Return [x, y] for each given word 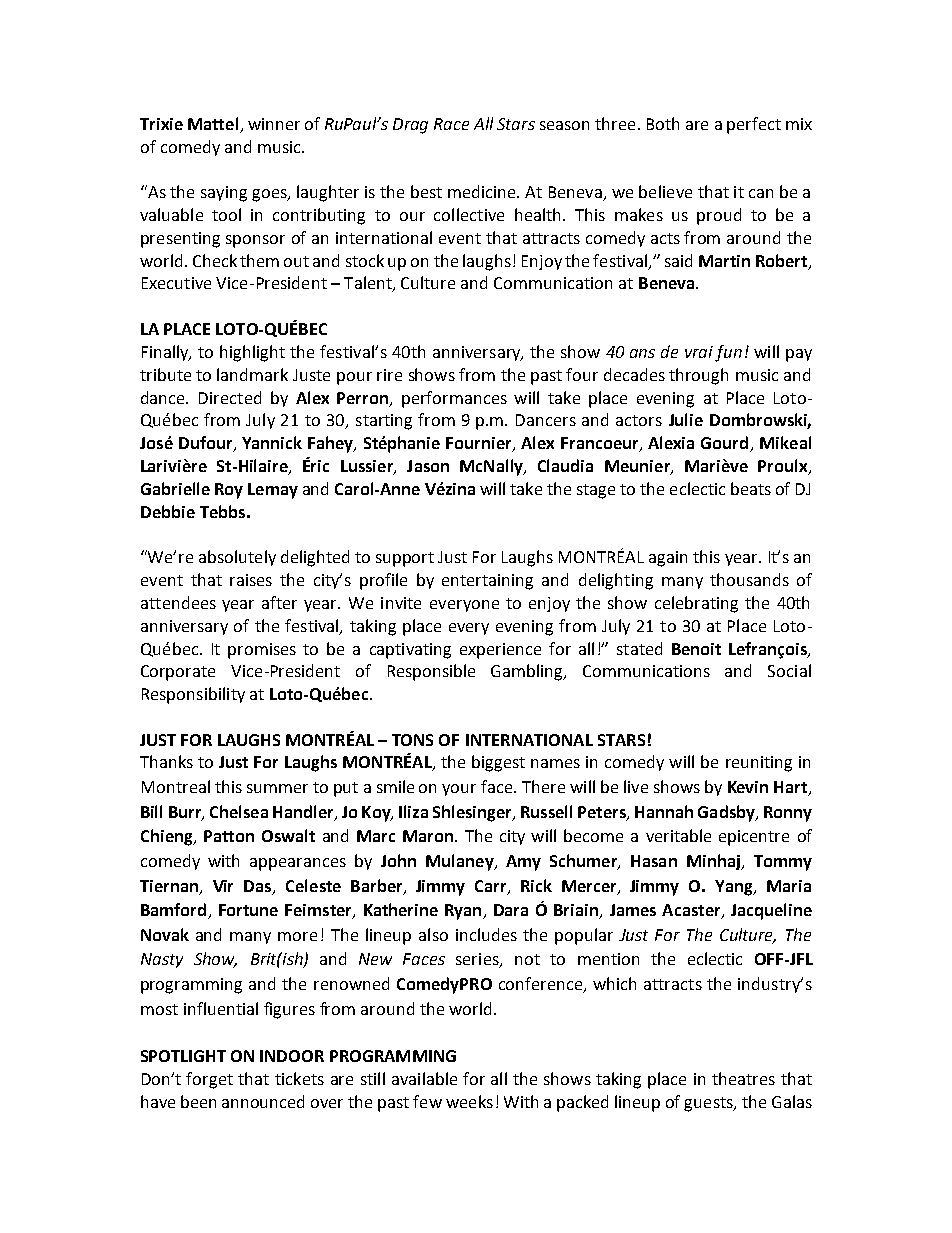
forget [209, 1080]
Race [451, 124]
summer [277, 788]
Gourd [726, 444]
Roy [229, 491]
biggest [498, 763]
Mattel [214, 125]
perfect [754, 125]
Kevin [748, 787]
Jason [428, 466]
